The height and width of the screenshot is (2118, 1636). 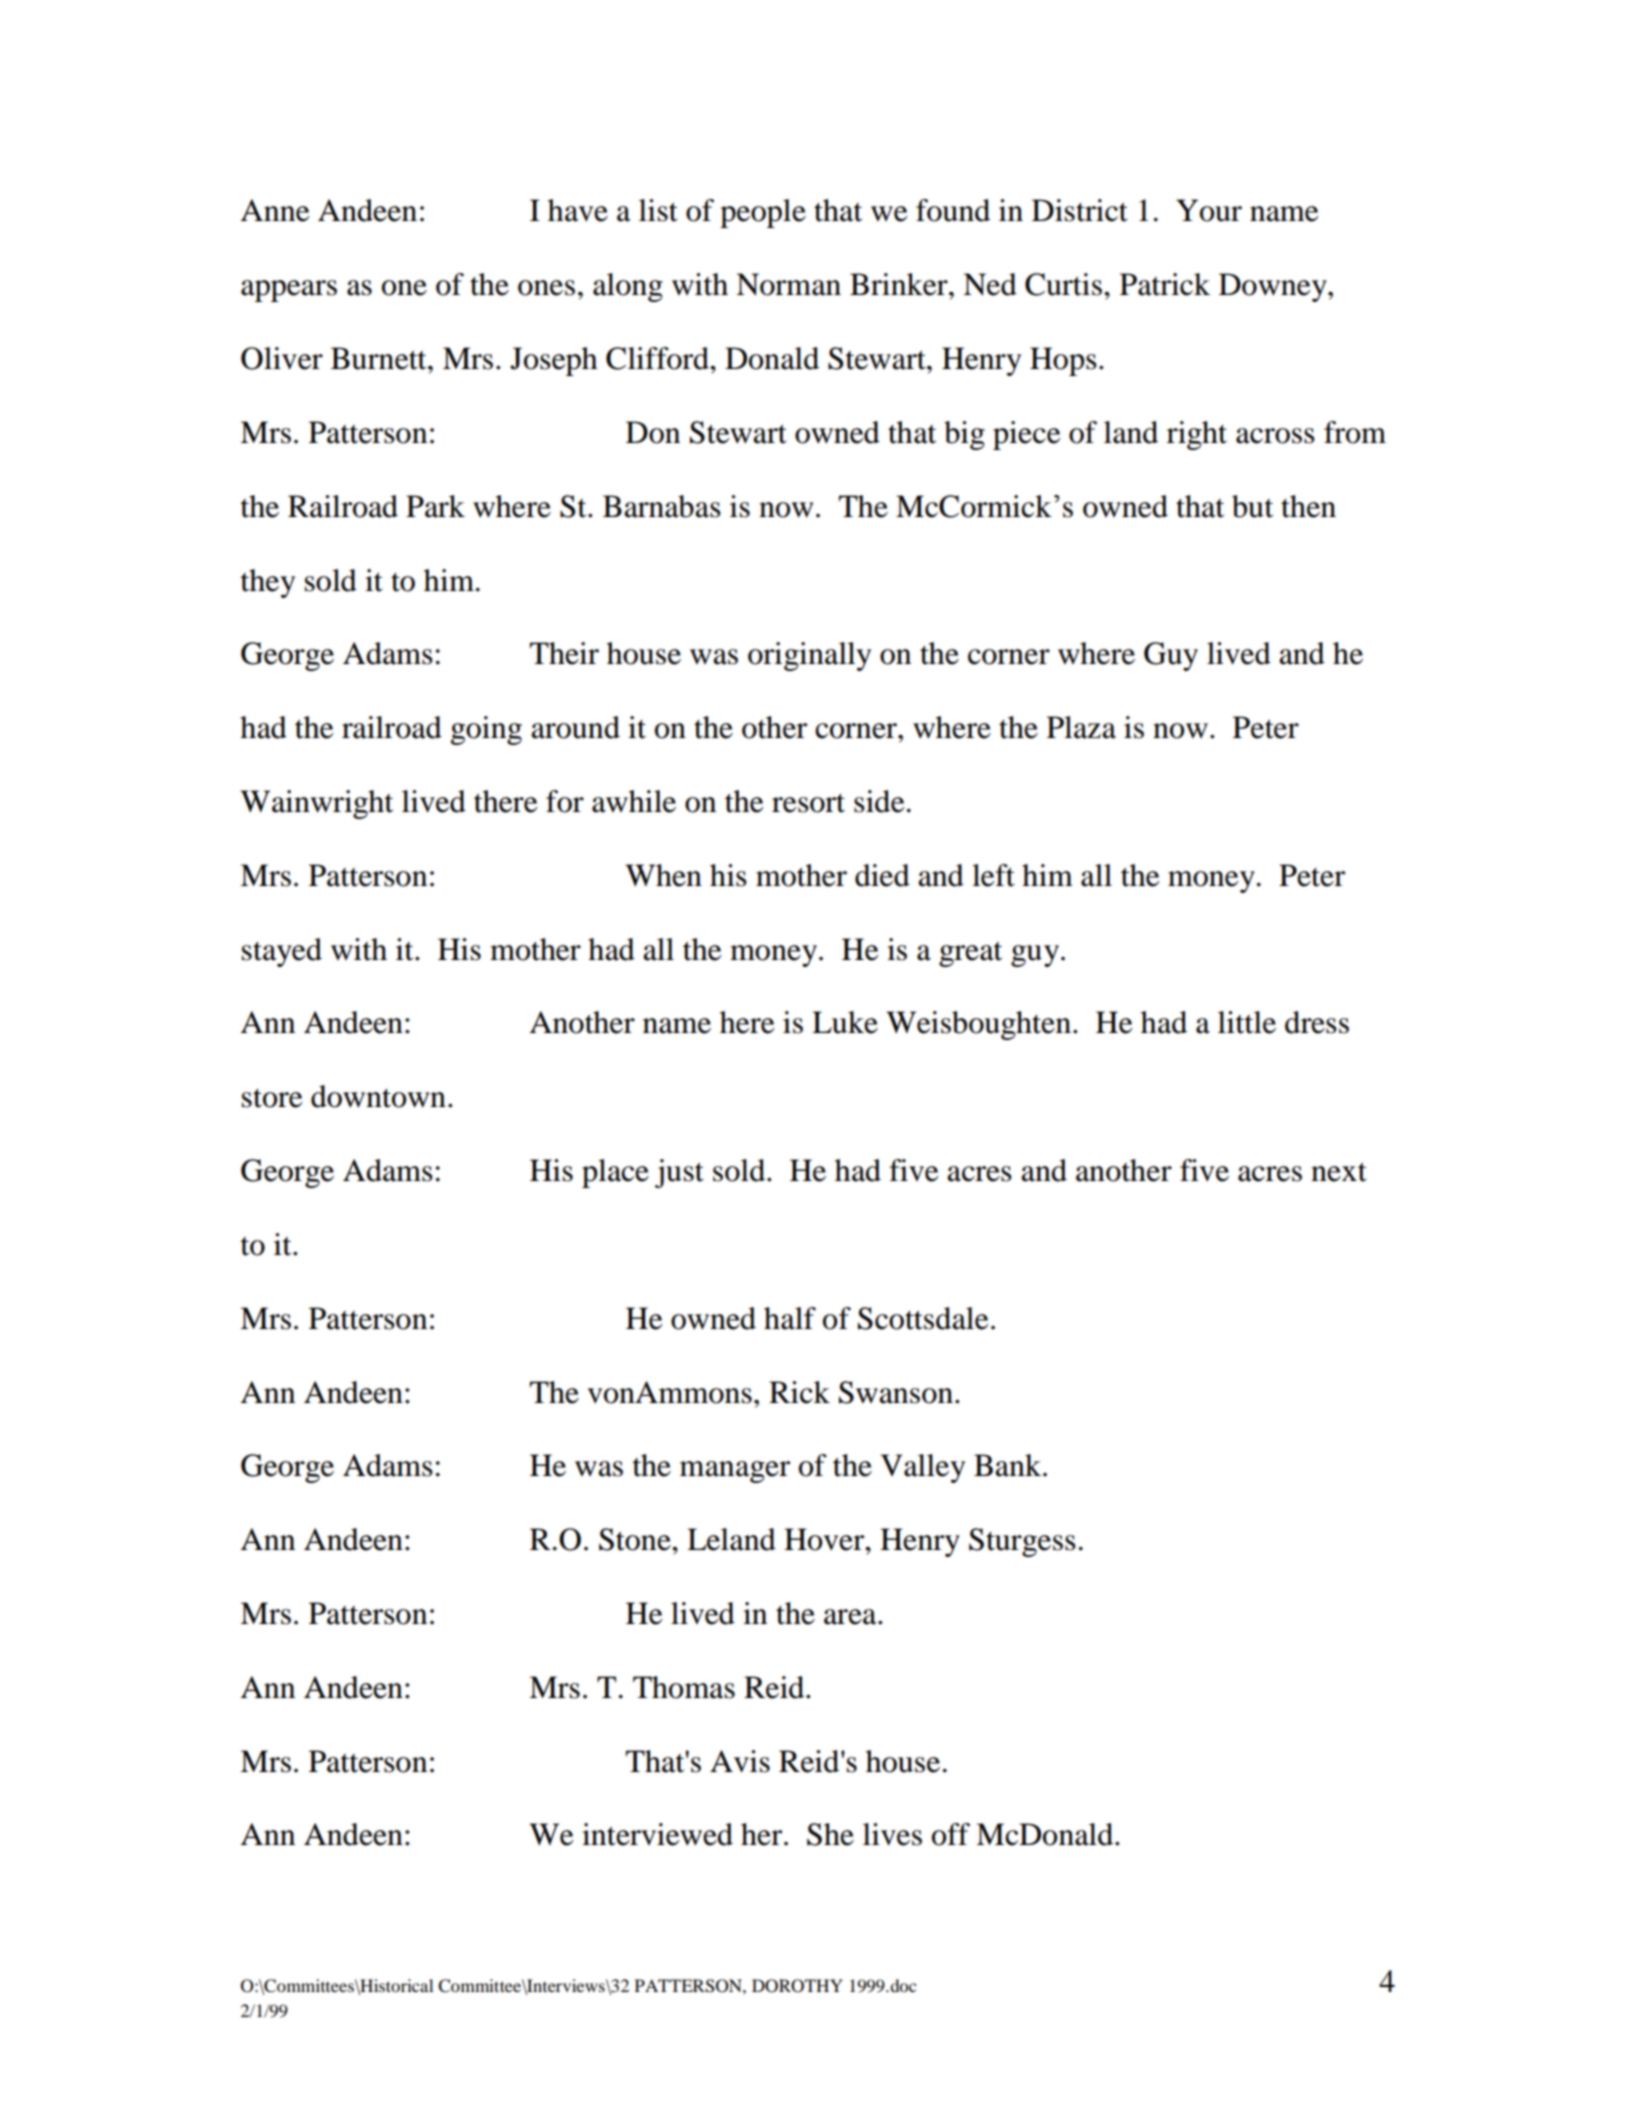 I want to click on resort, so click(x=808, y=803).
